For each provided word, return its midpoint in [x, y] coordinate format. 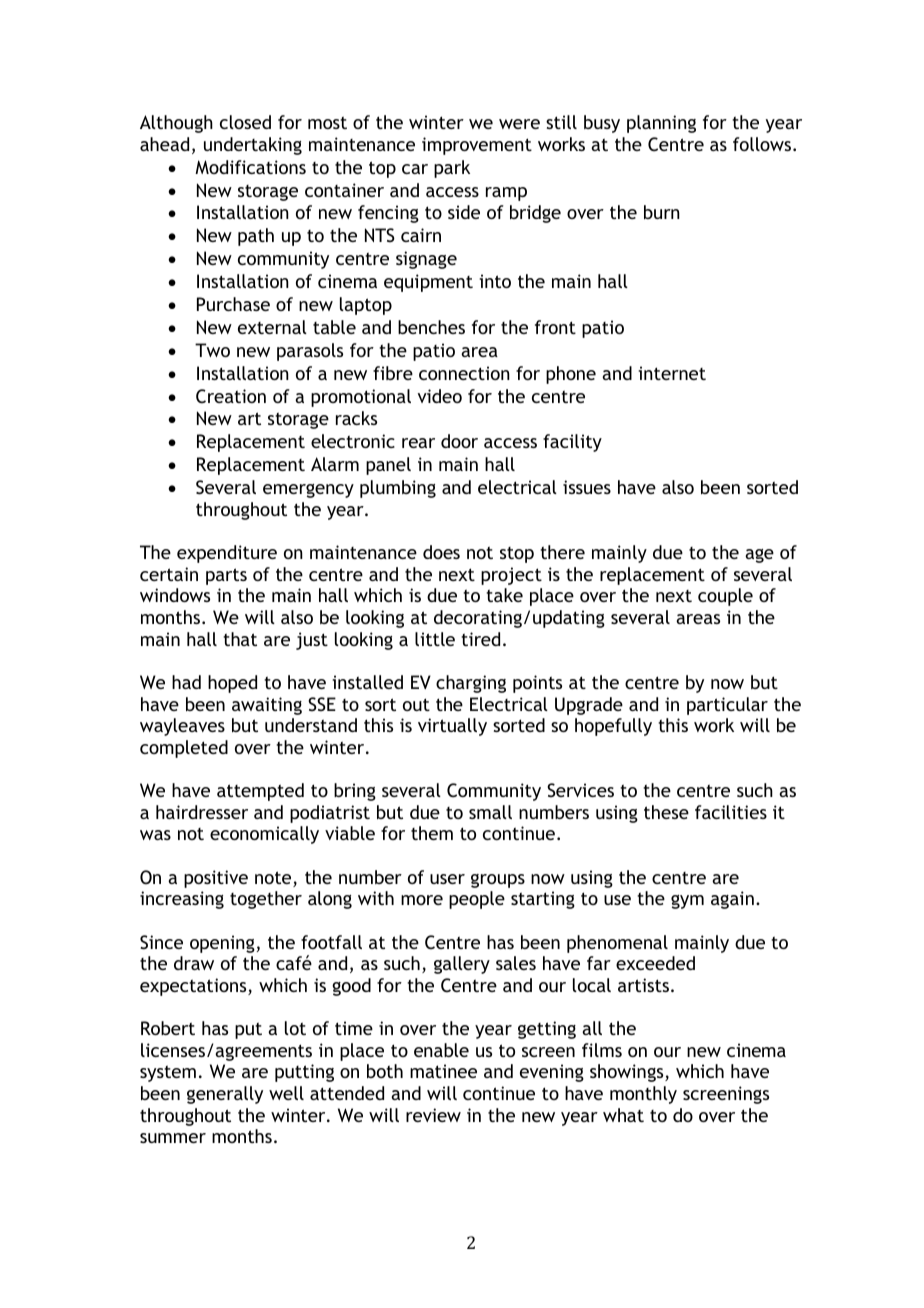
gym [687, 902]
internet [672, 373]
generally [225, 1095]
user [447, 879]
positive [216, 879]
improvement [477, 146]
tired [480, 639]
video [440, 396]
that [240, 639]
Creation [231, 396]
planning [661, 124]
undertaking [253, 146]
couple [725, 597]
